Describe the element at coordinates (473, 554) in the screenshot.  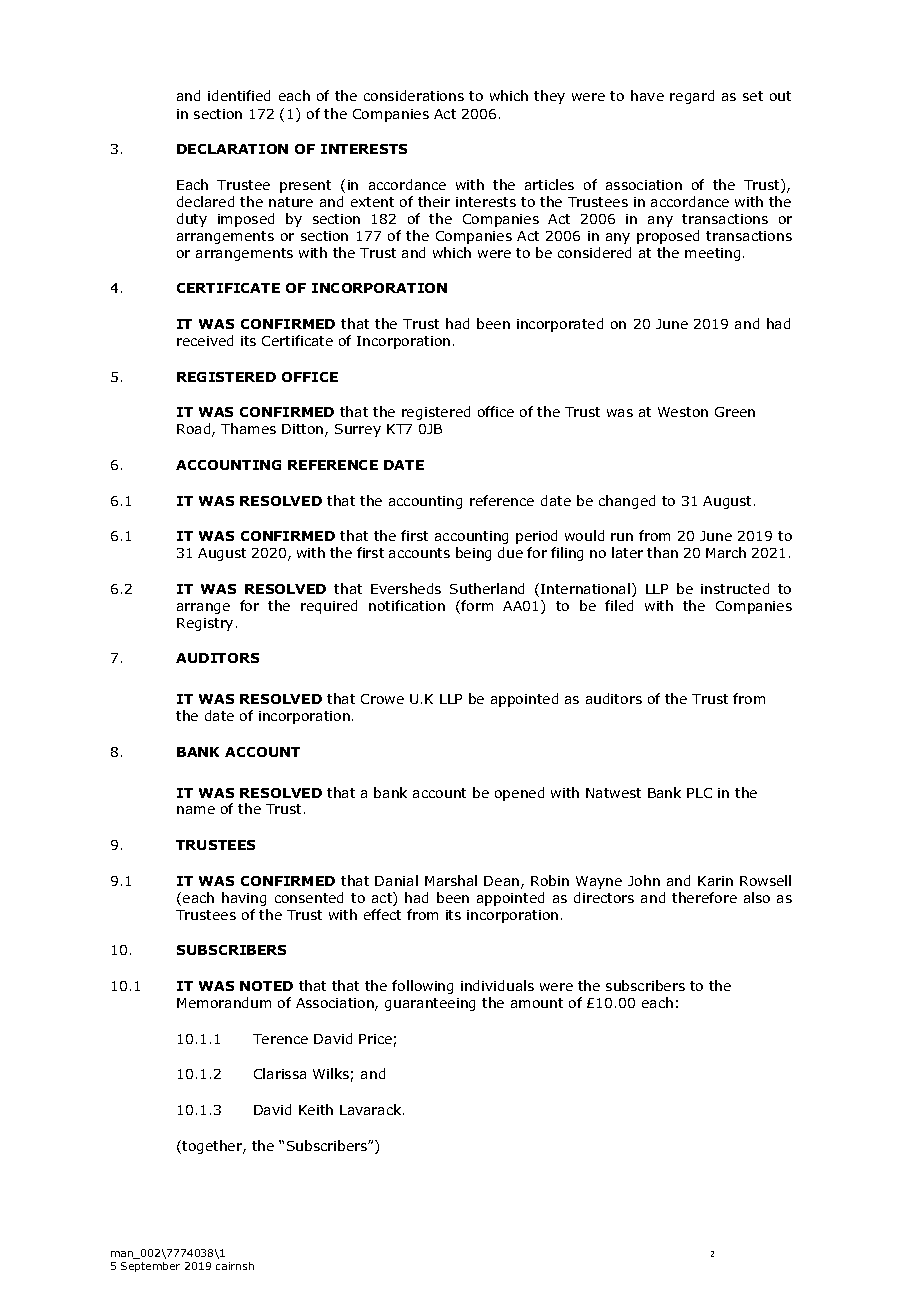
I see `being` at that location.
